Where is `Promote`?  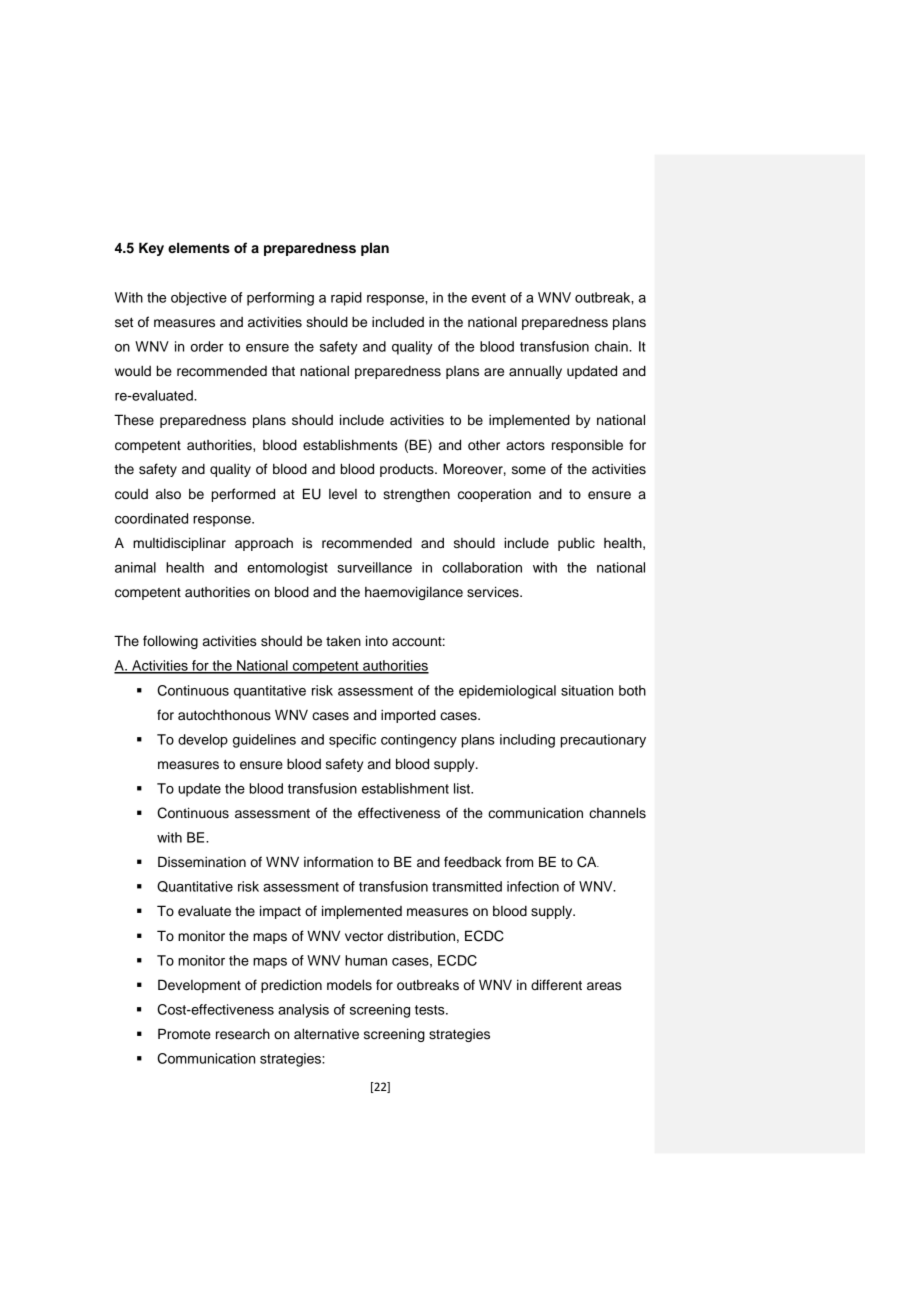 Promote is located at coordinates (184, 1033).
